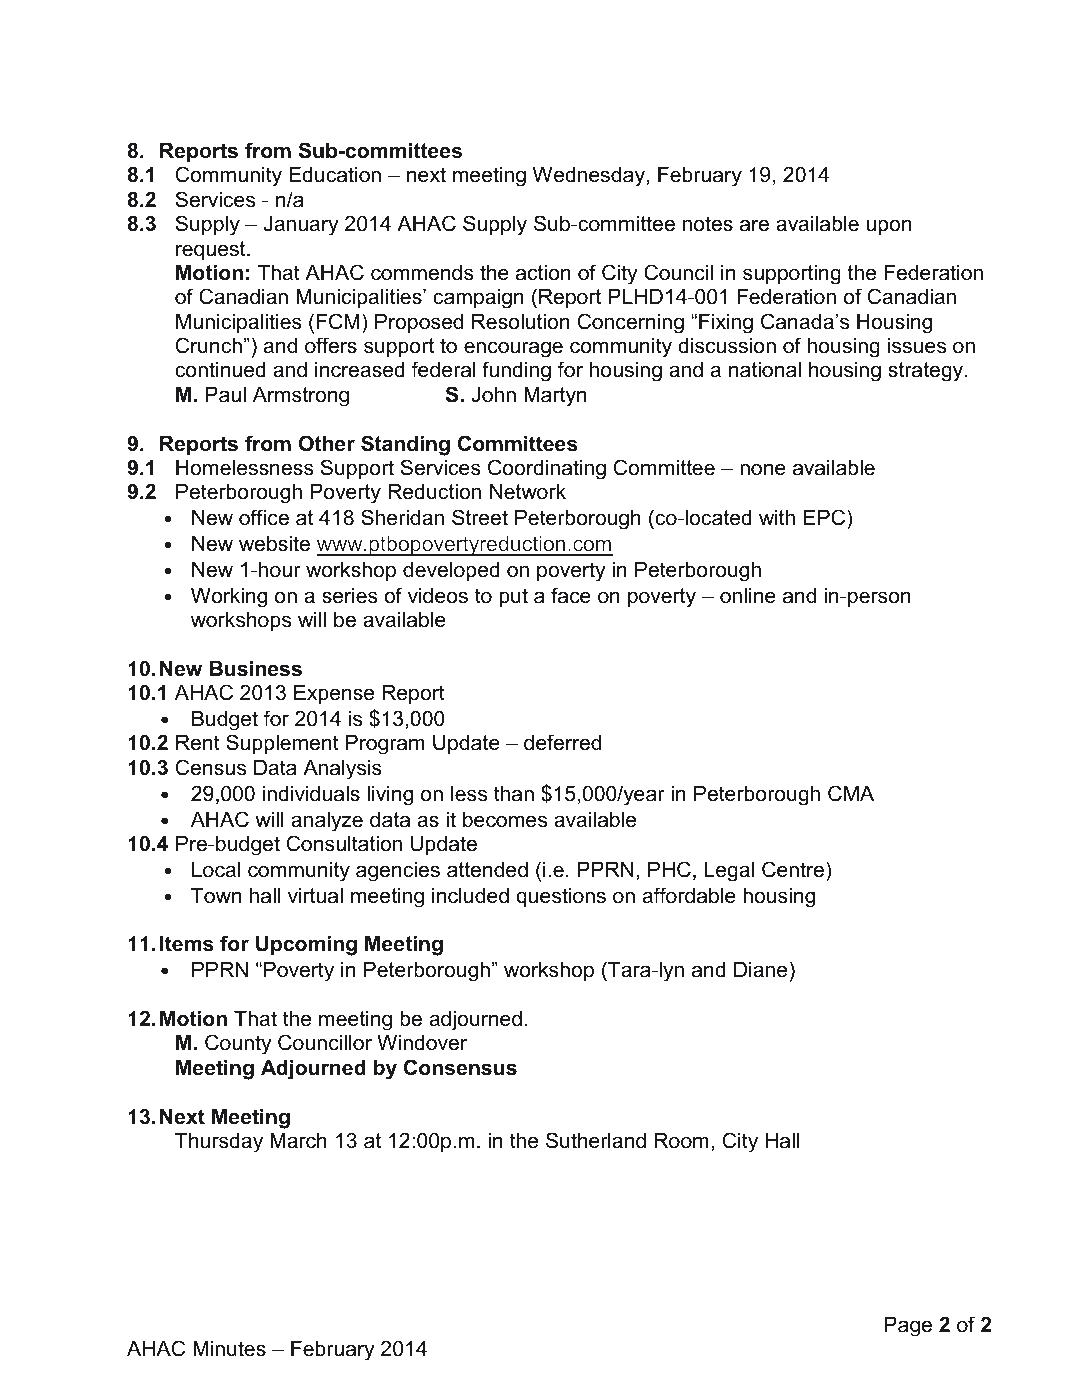 This screenshot has width=1081, height=1400. I want to click on questions, so click(561, 898).
